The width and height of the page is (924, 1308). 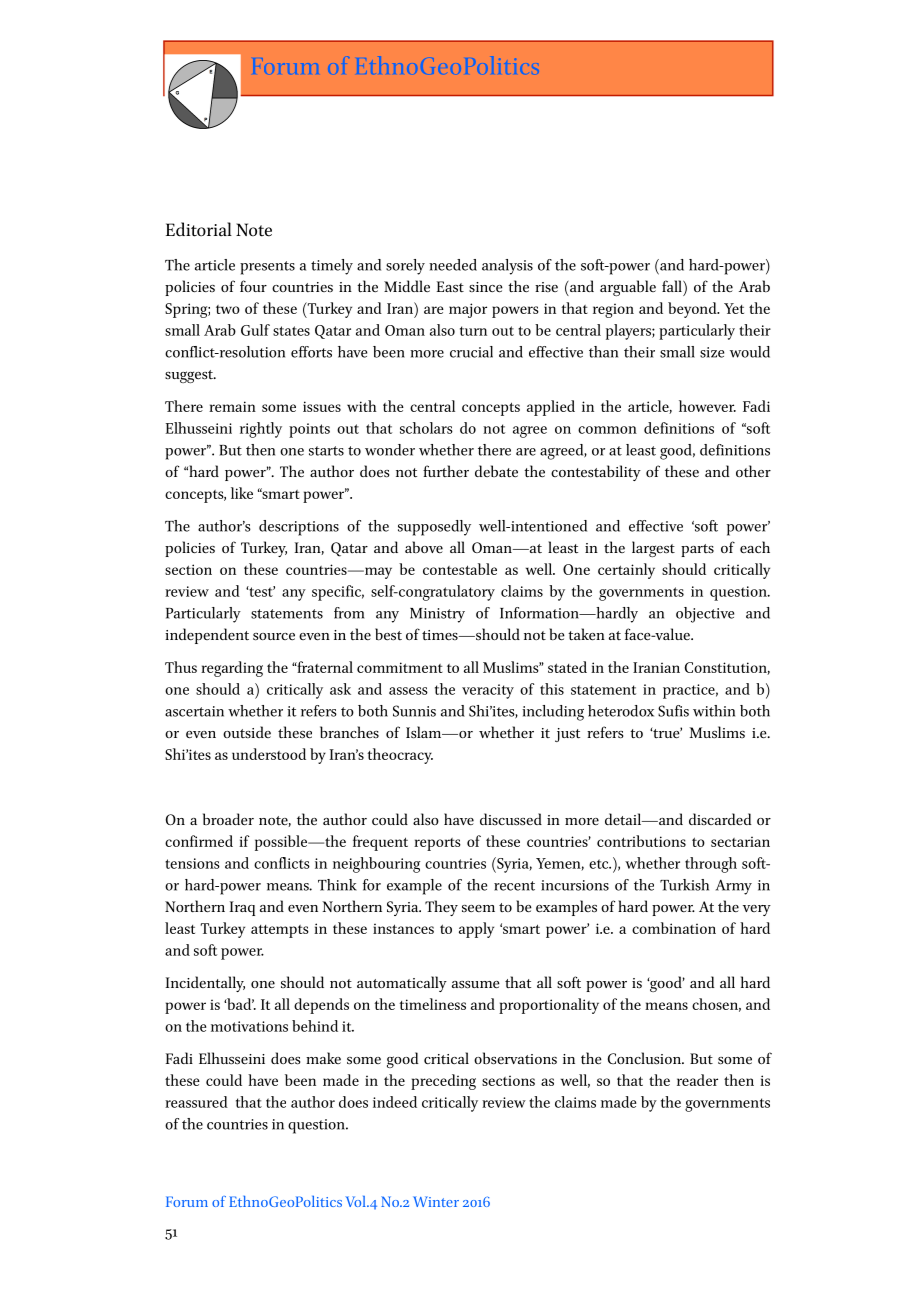 What do you see at coordinates (267, 268) in the page?
I see `presents` at bounding box center [267, 268].
